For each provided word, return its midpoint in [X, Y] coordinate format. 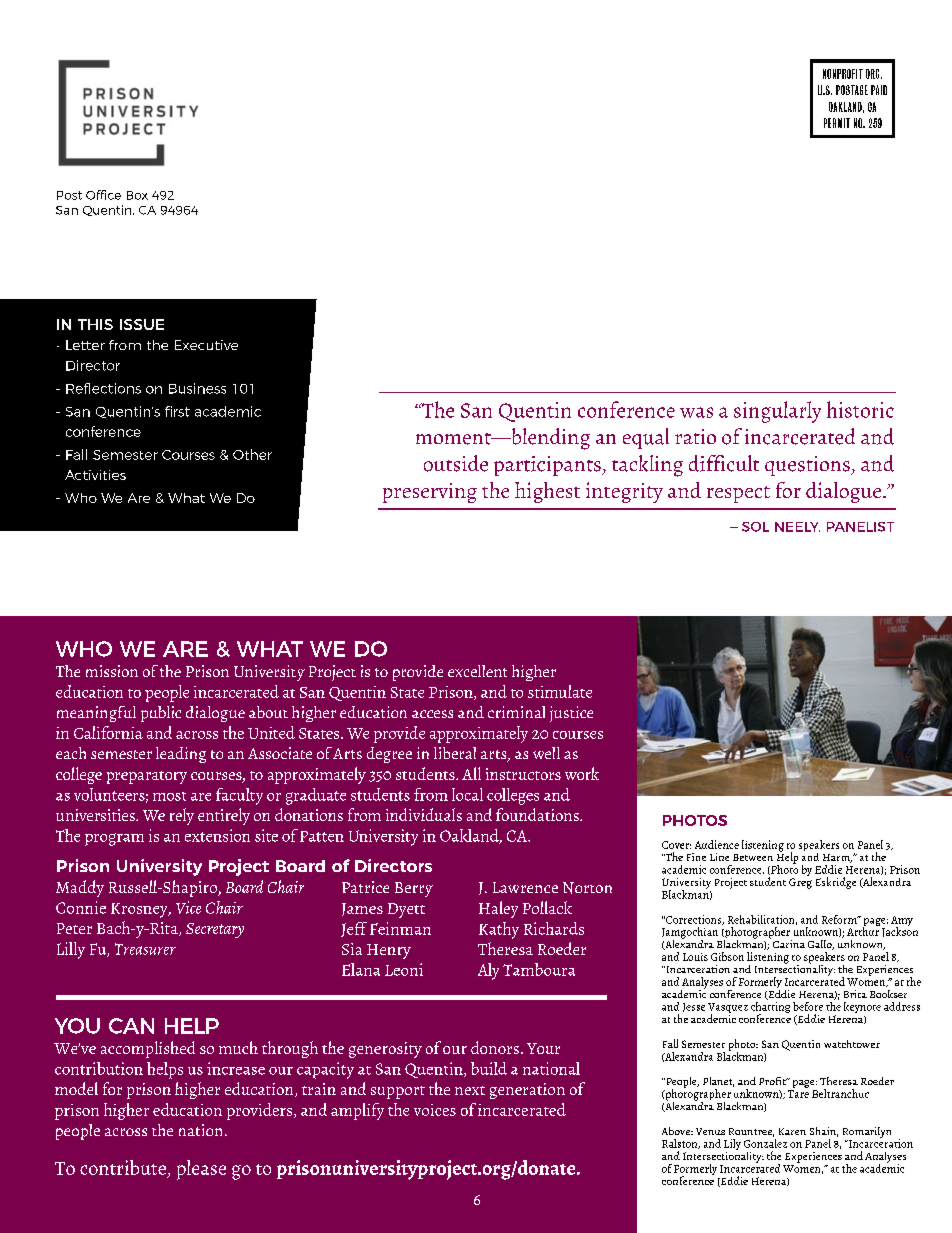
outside [456, 463]
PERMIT [837, 123]
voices [435, 1110]
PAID [879, 90]
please [201, 1170]
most [169, 796]
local [467, 794]
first [177, 411]
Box [137, 195]
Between [753, 857]
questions [808, 466]
